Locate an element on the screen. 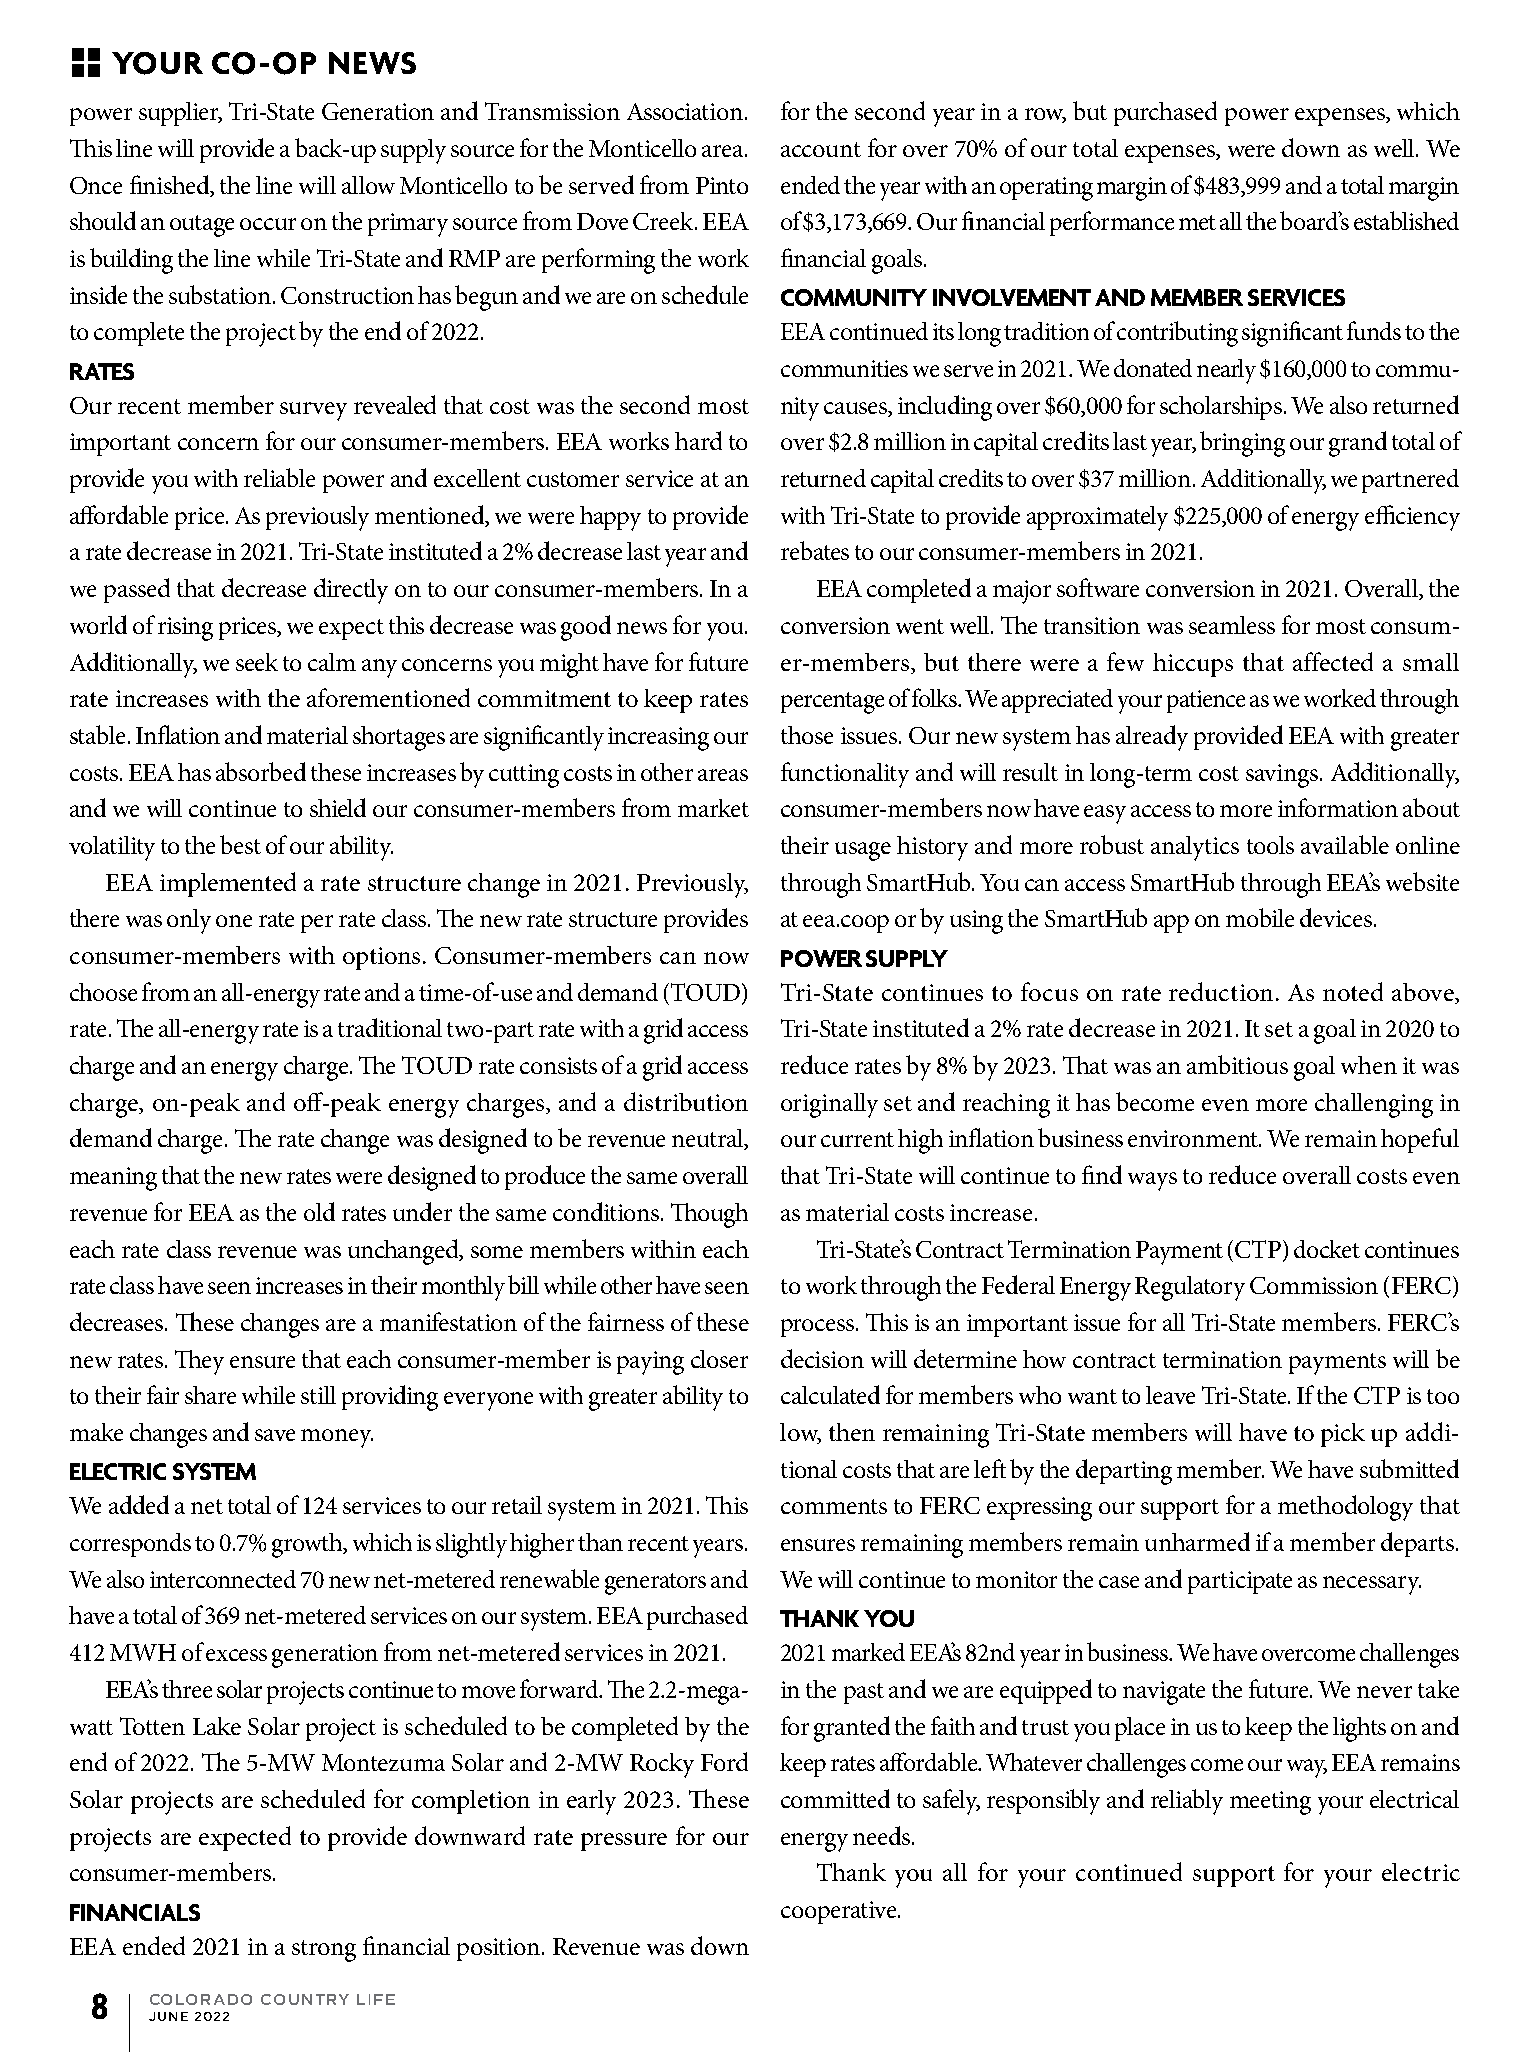  ambitious is located at coordinates (1237, 1064).
